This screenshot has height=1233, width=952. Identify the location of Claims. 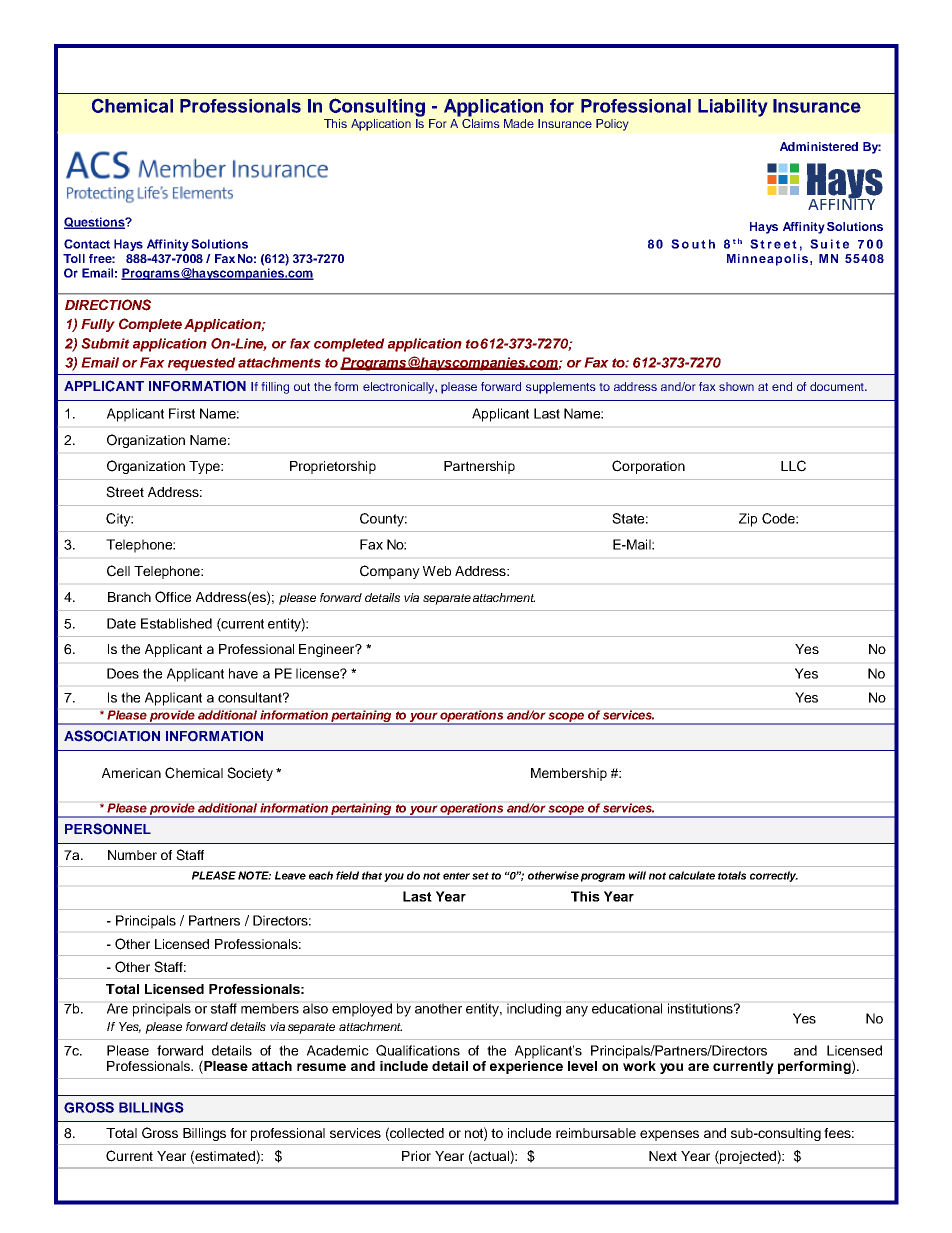
(480, 122).
